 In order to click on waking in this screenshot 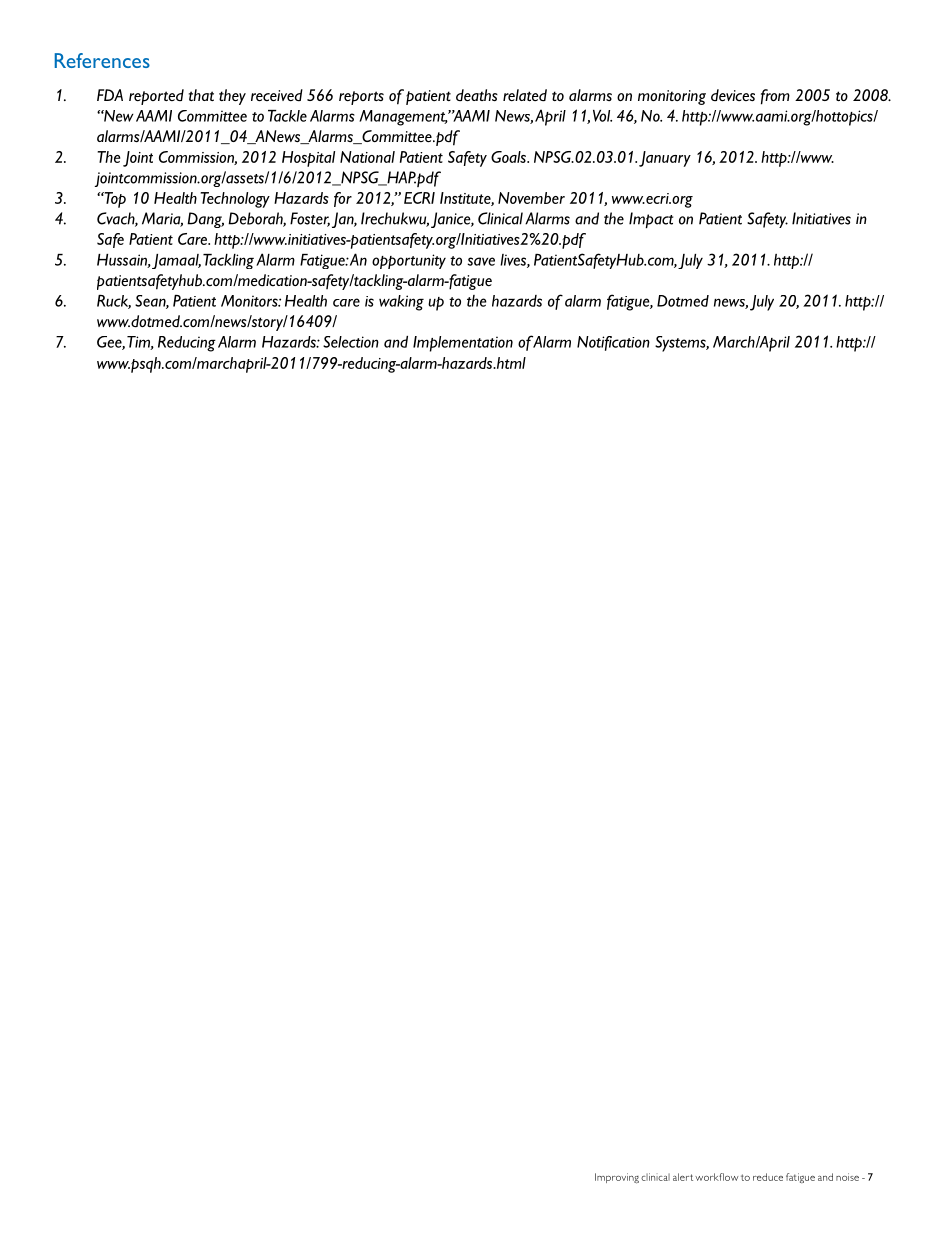, I will do `click(401, 303)`.
